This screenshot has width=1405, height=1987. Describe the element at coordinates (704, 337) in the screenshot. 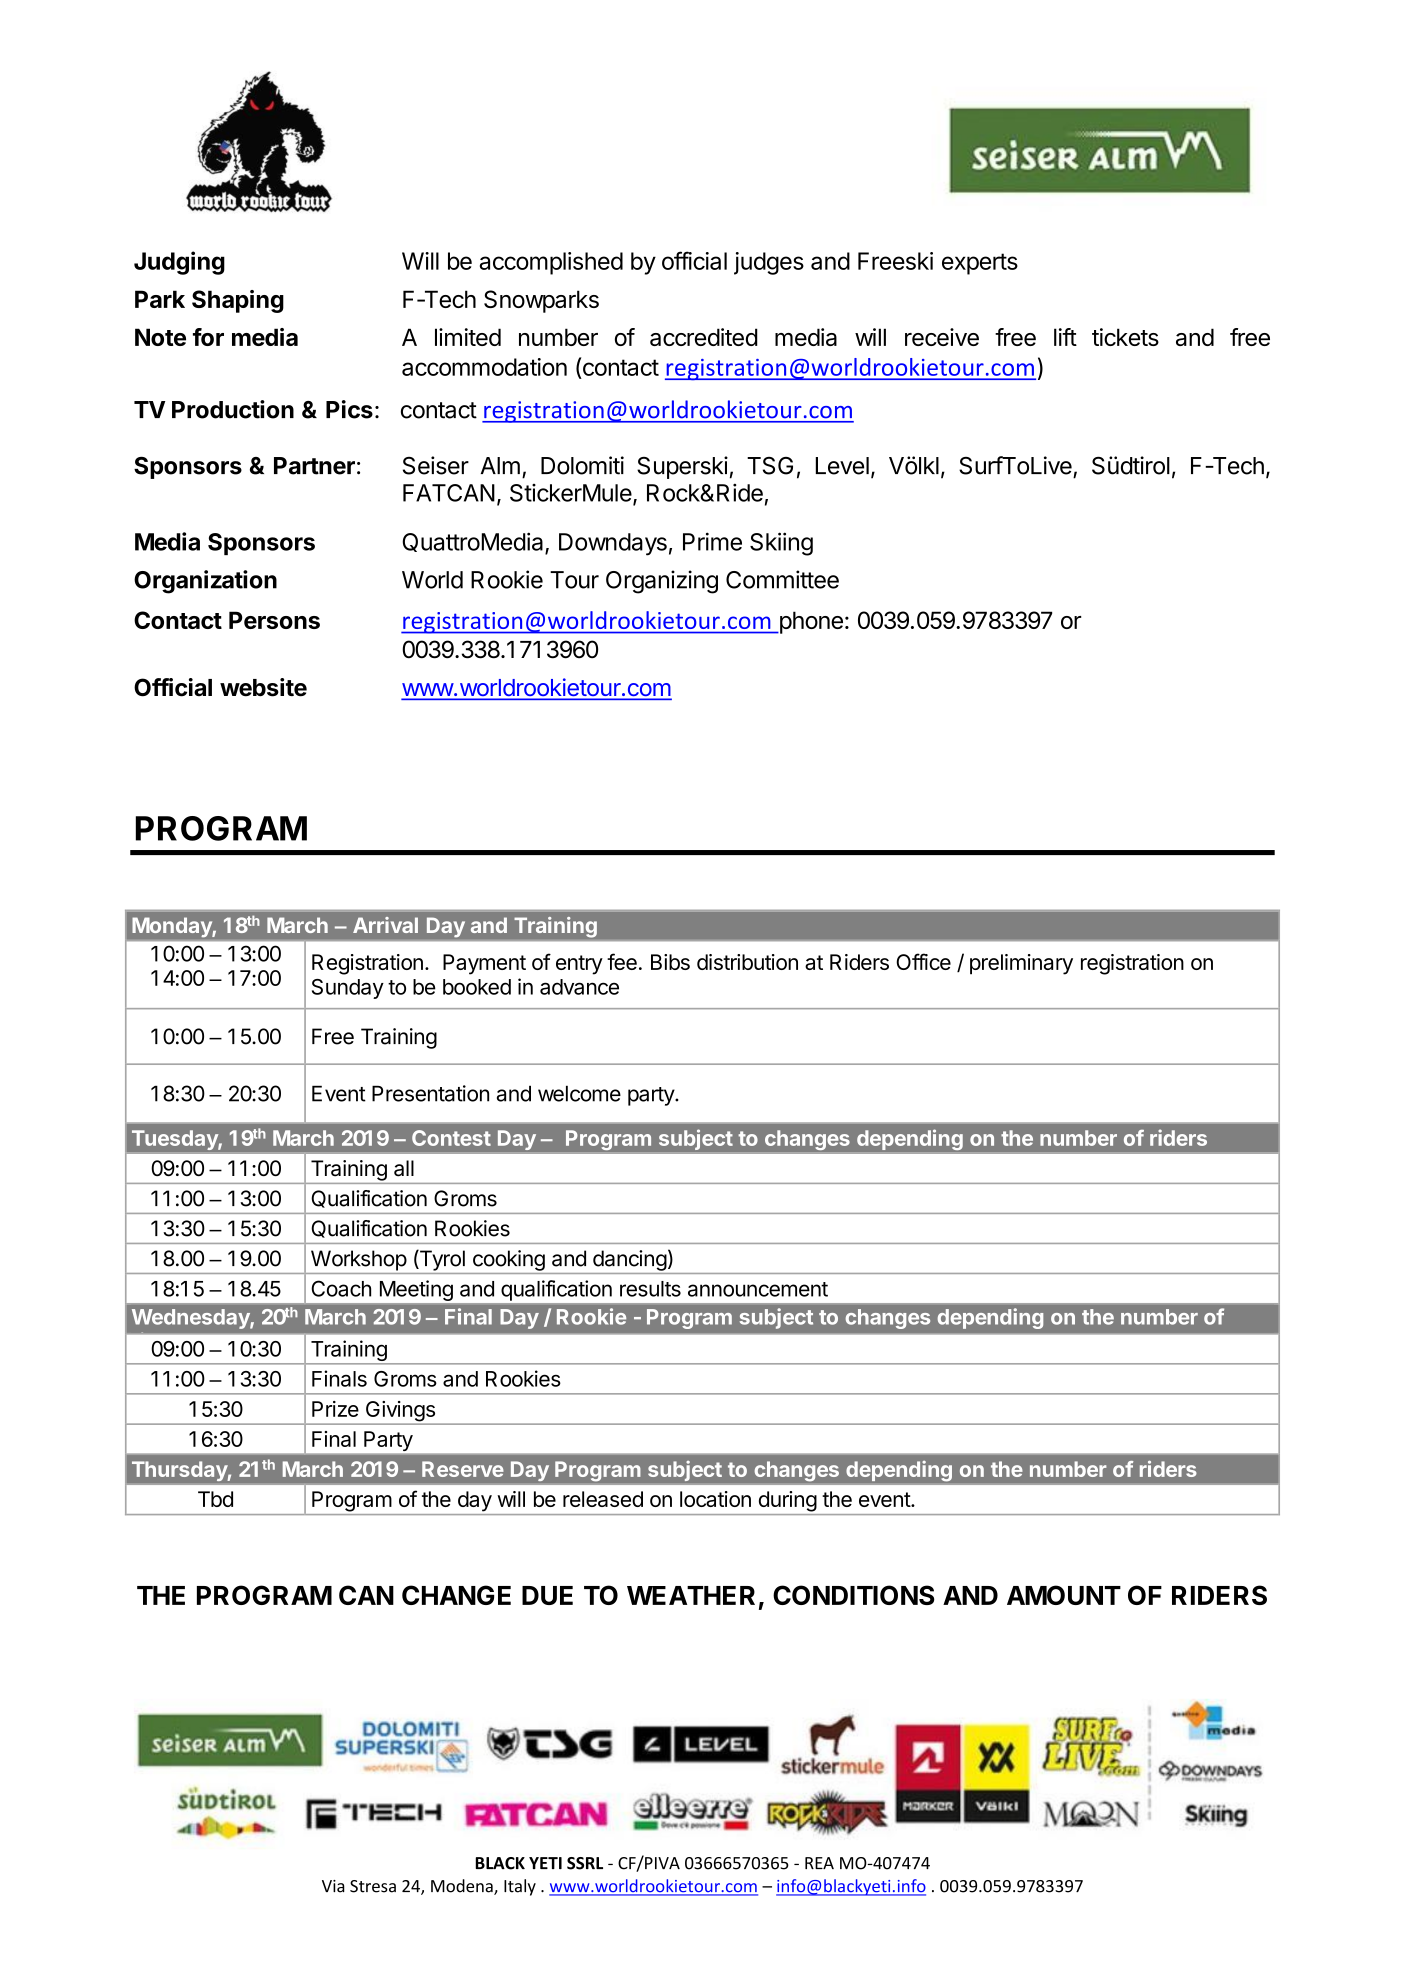

I see `accredited` at that location.
